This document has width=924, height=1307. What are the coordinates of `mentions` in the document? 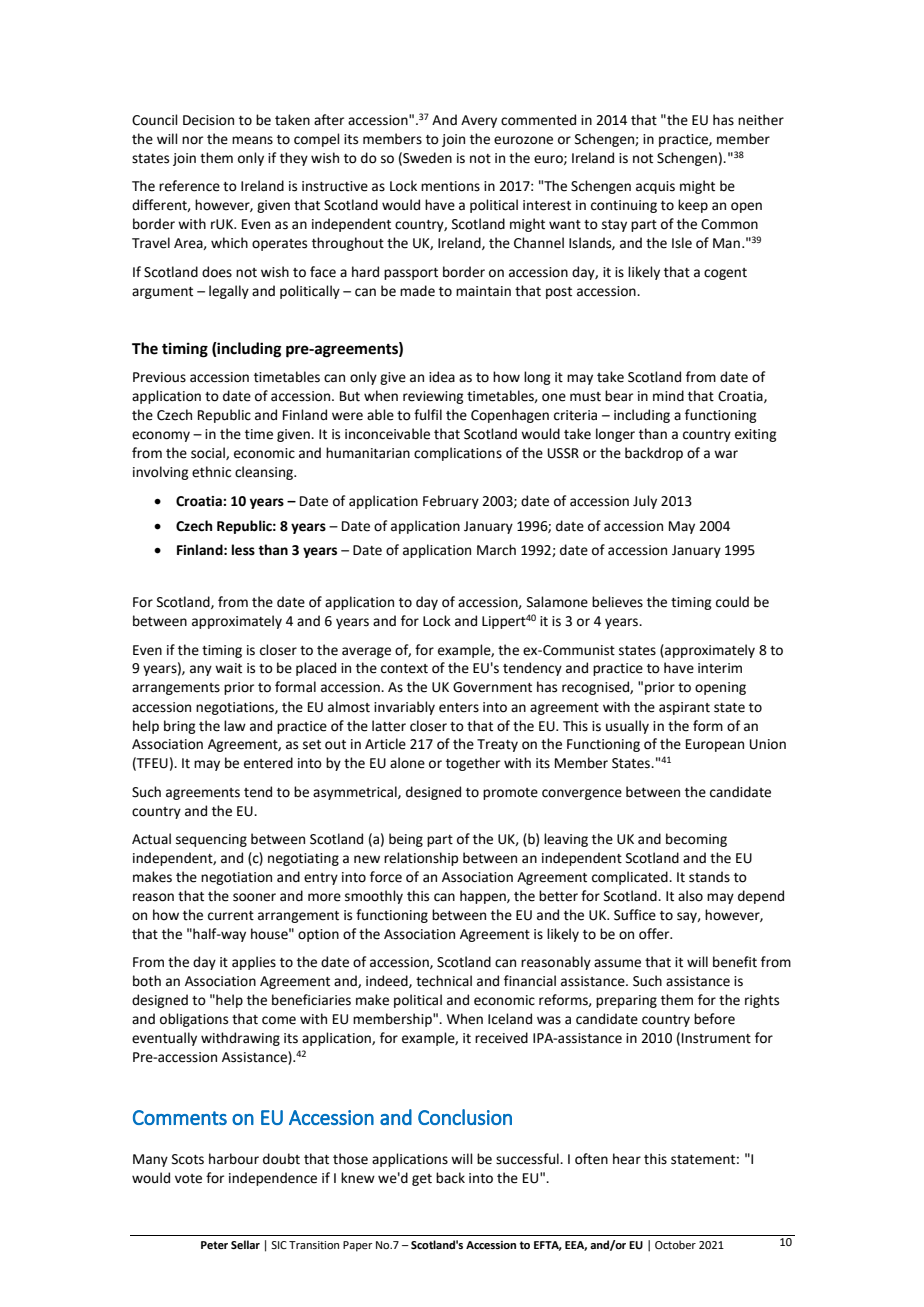 It's located at (450, 186).
